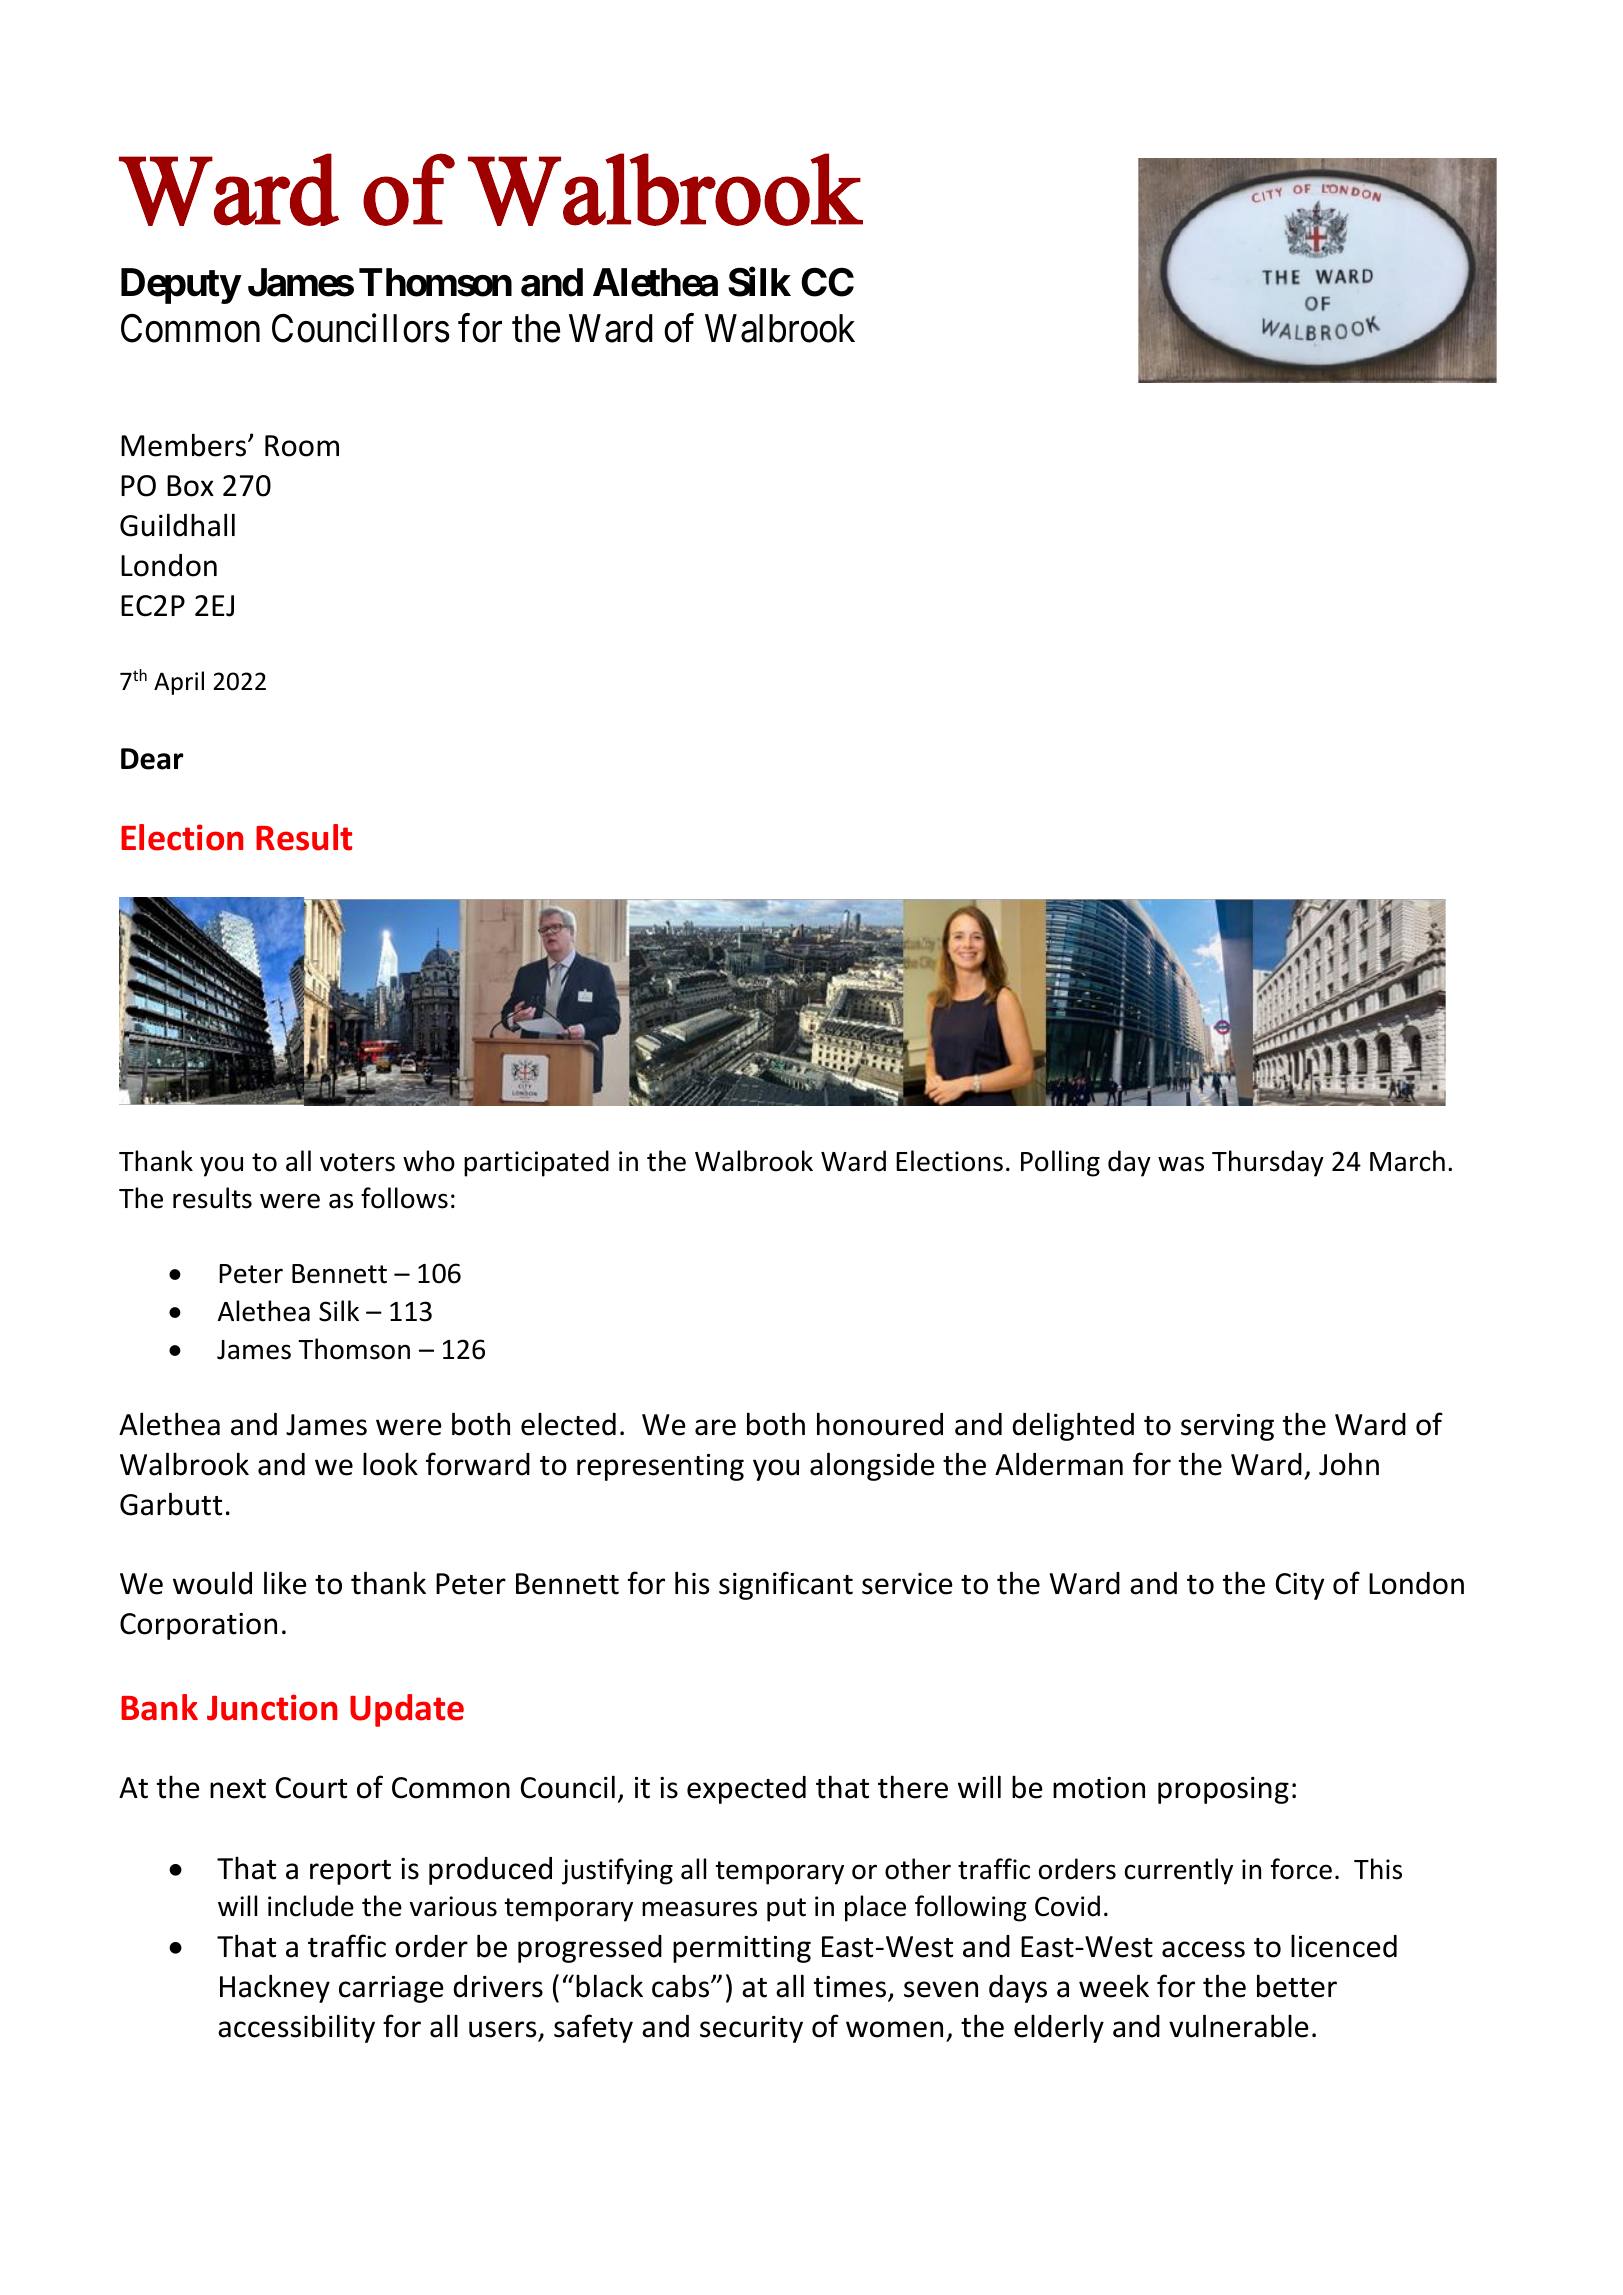 The height and width of the screenshot is (2295, 1623). I want to click on Thursday, so click(1268, 1163).
